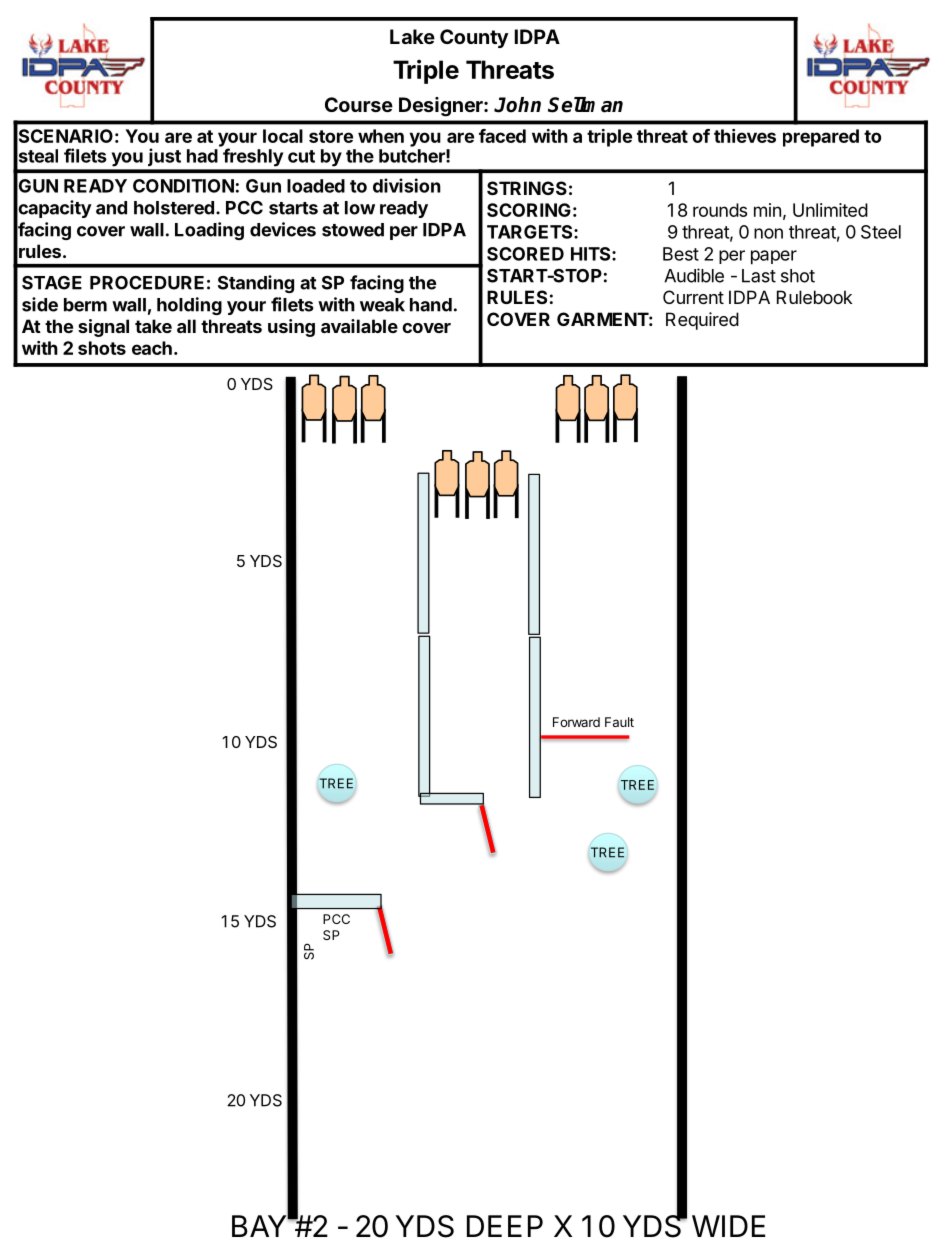 This page has height=1250, width=952. What do you see at coordinates (728, 1226) in the page?
I see `WIDE` at bounding box center [728, 1226].
